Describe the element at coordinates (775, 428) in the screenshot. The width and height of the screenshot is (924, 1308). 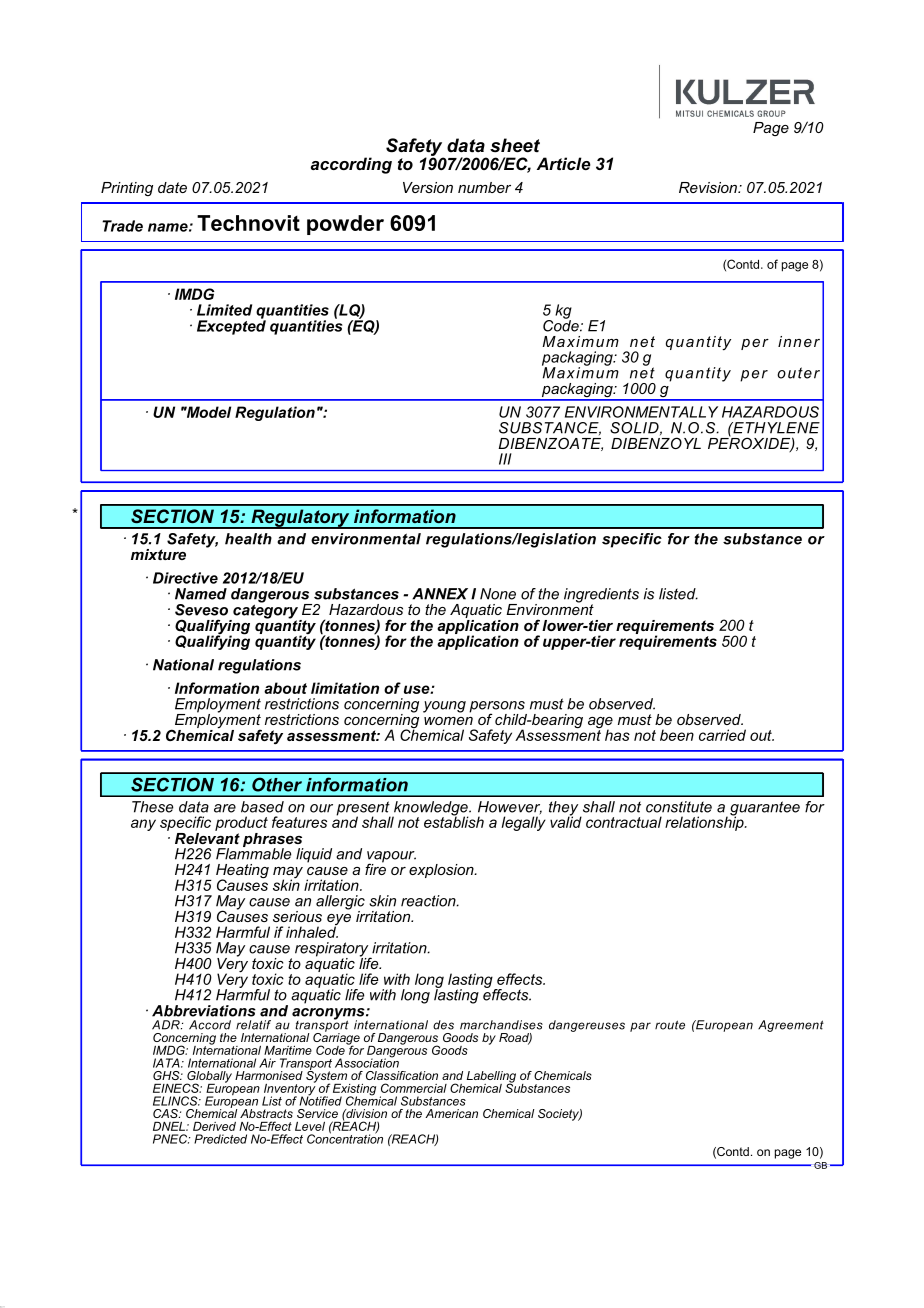
I see `ETHYLENE` at that location.
